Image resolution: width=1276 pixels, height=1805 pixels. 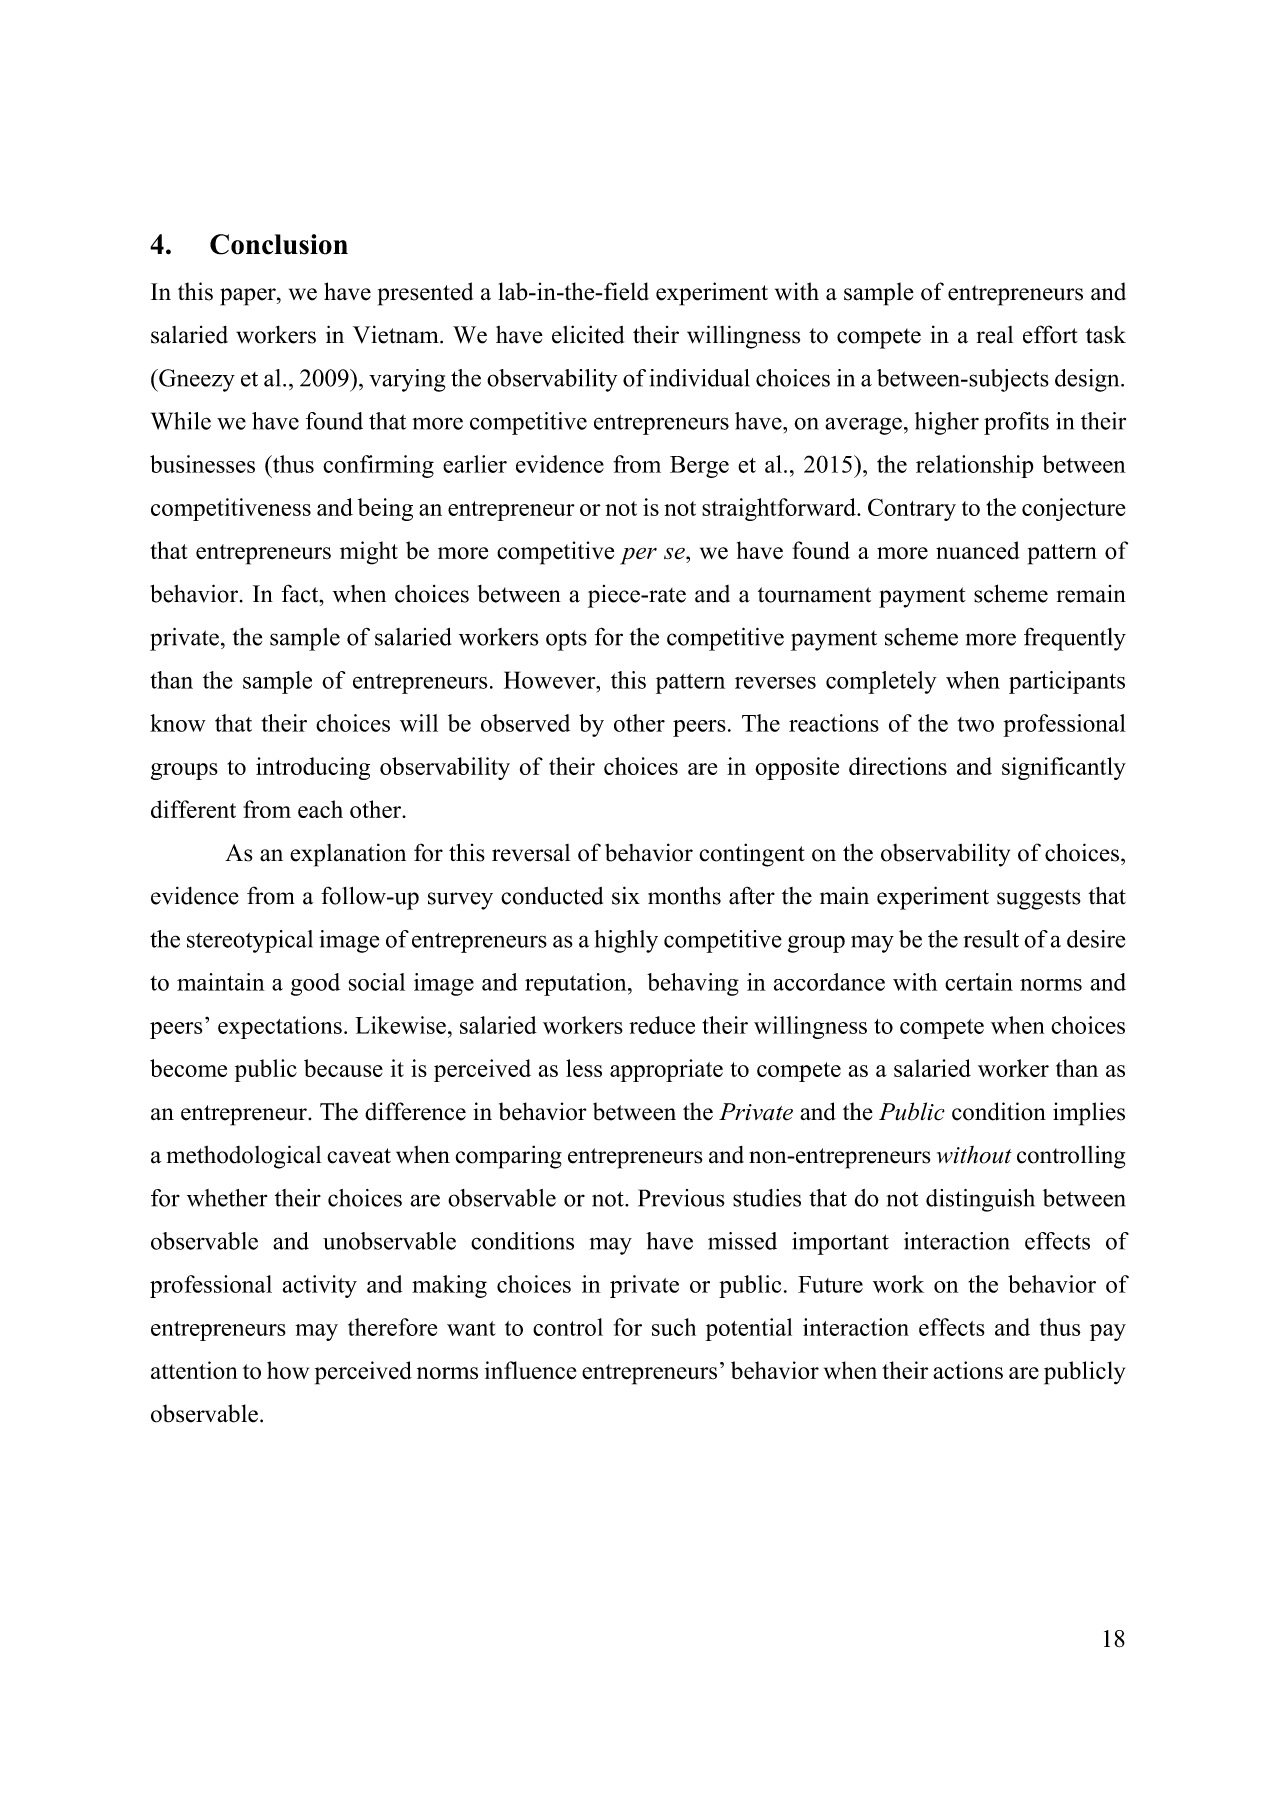 What do you see at coordinates (674, 1327) in the document?
I see `such` at bounding box center [674, 1327].
